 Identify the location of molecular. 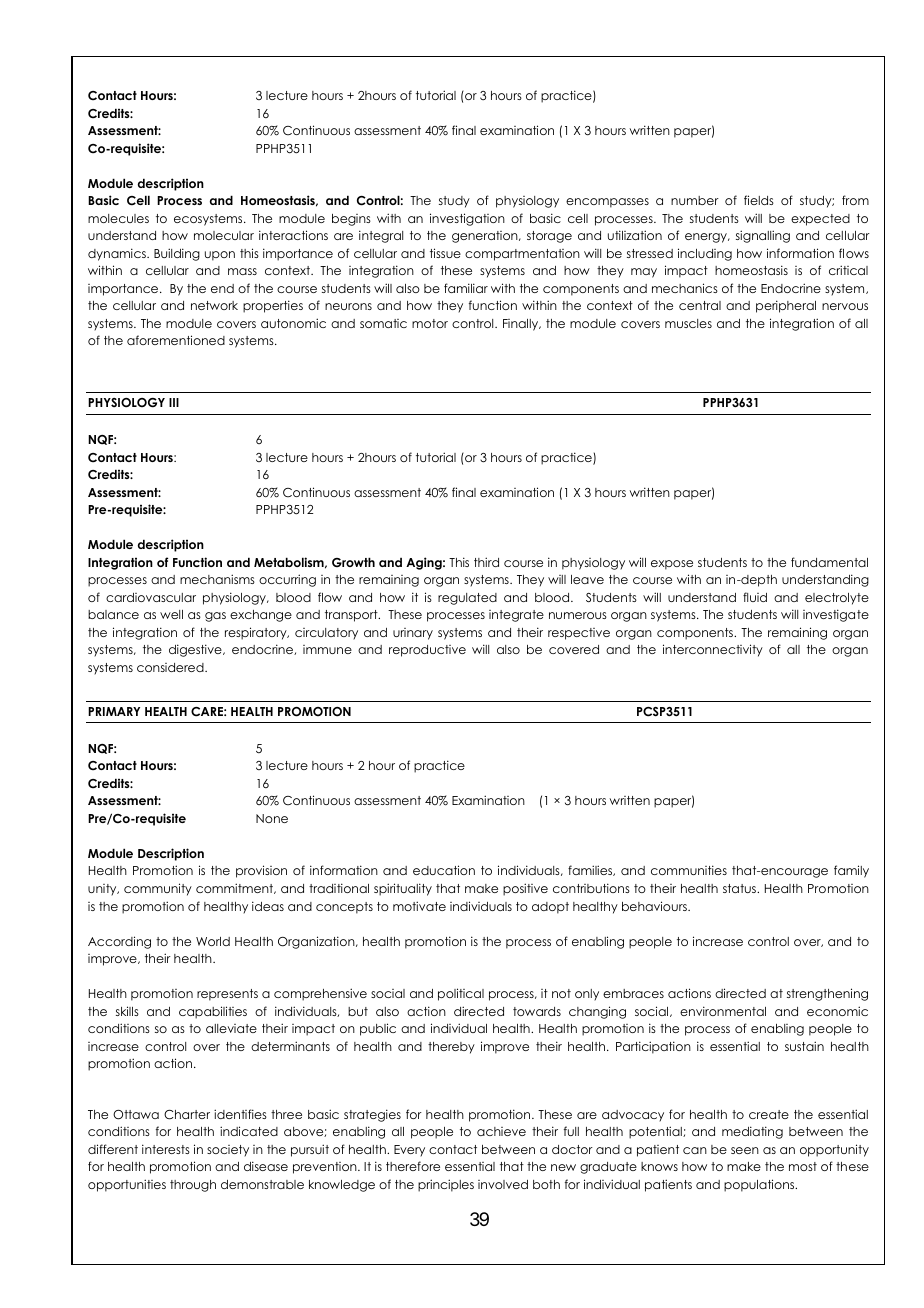
(224, 235).
